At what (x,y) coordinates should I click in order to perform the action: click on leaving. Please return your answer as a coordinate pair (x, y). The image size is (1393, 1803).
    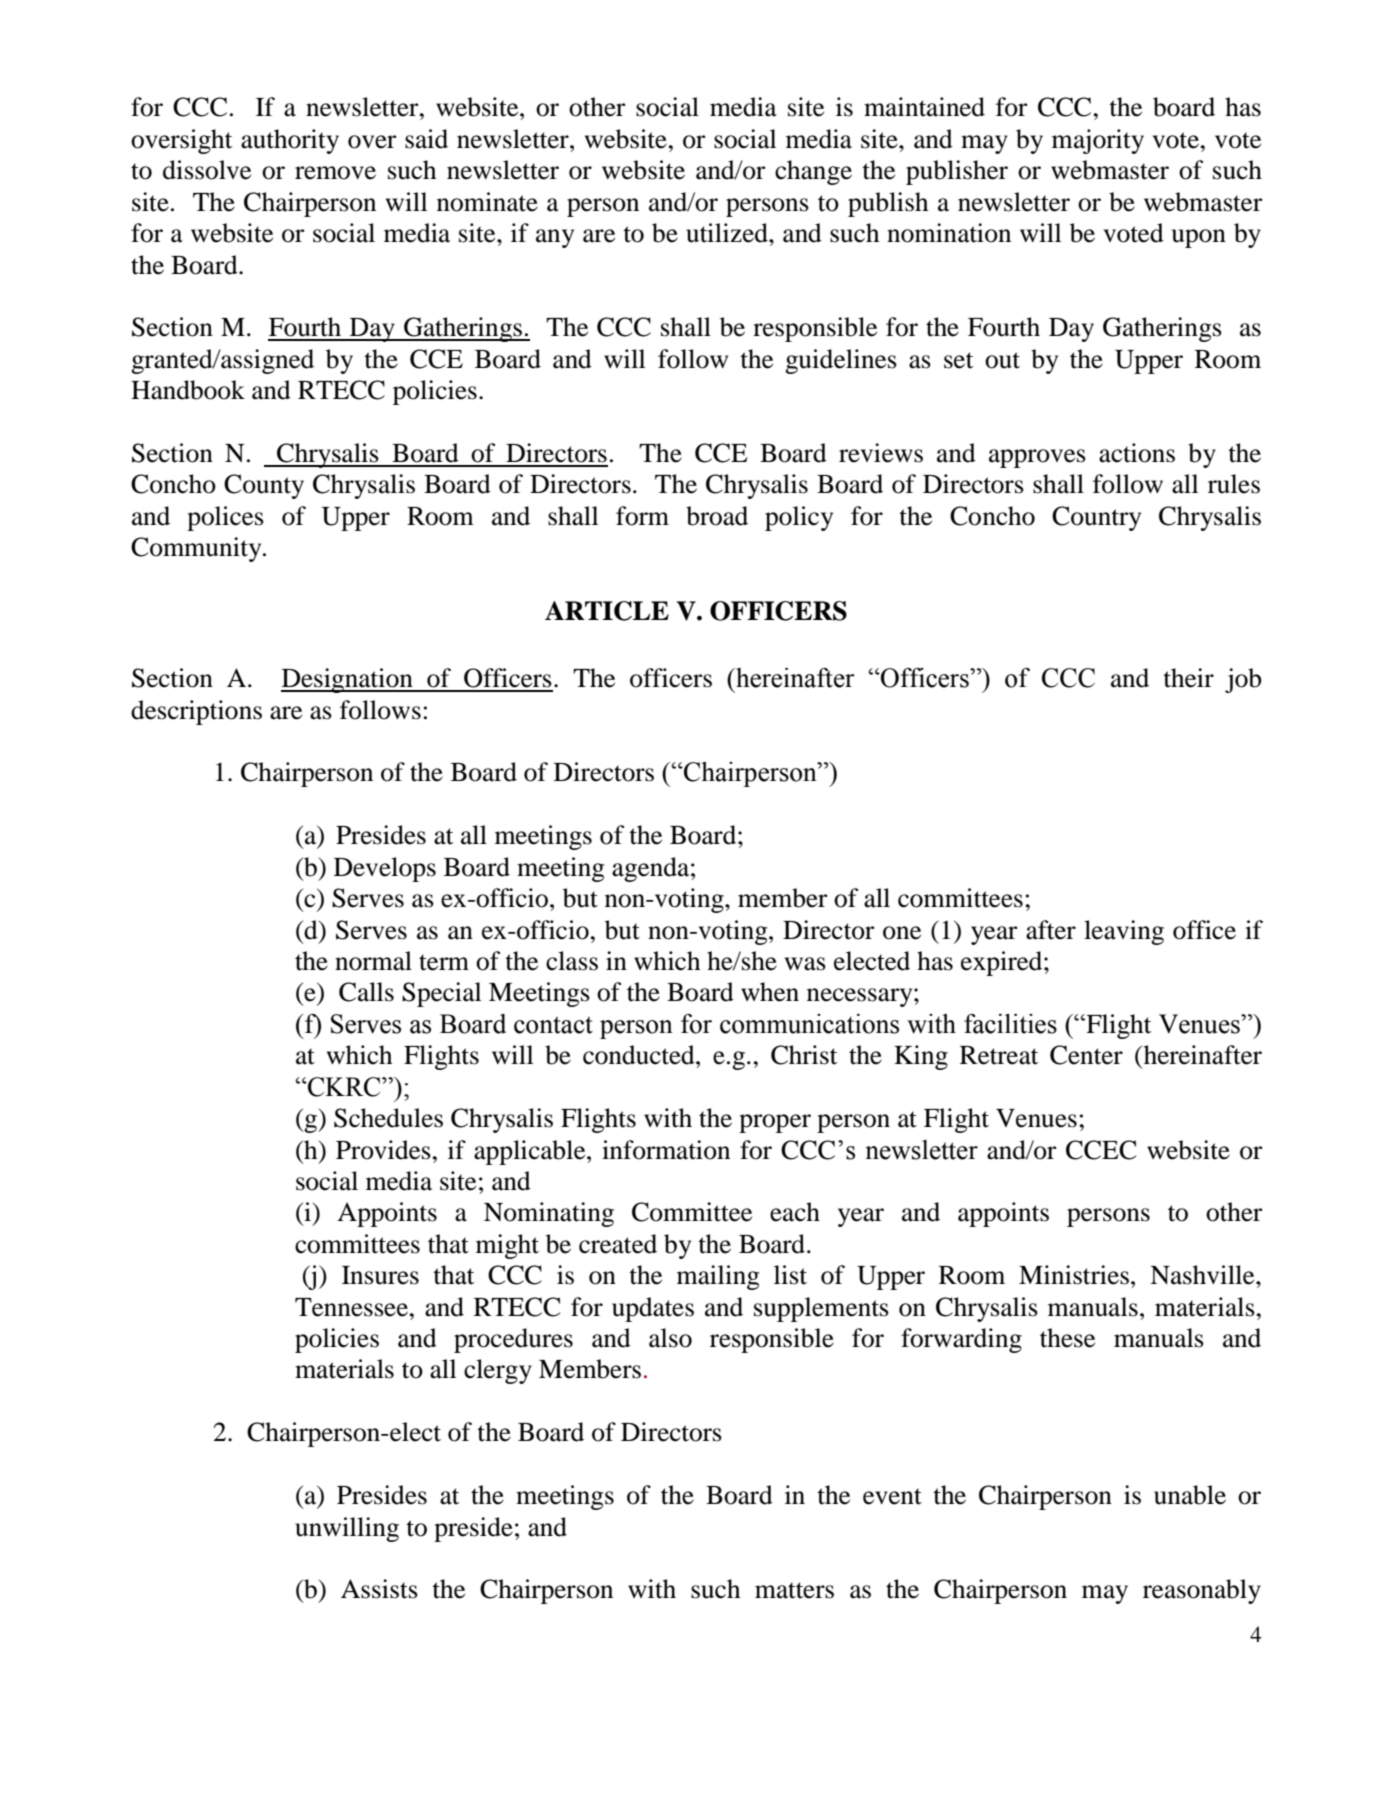
    Looking at the image, I should click on (1124, 932).
